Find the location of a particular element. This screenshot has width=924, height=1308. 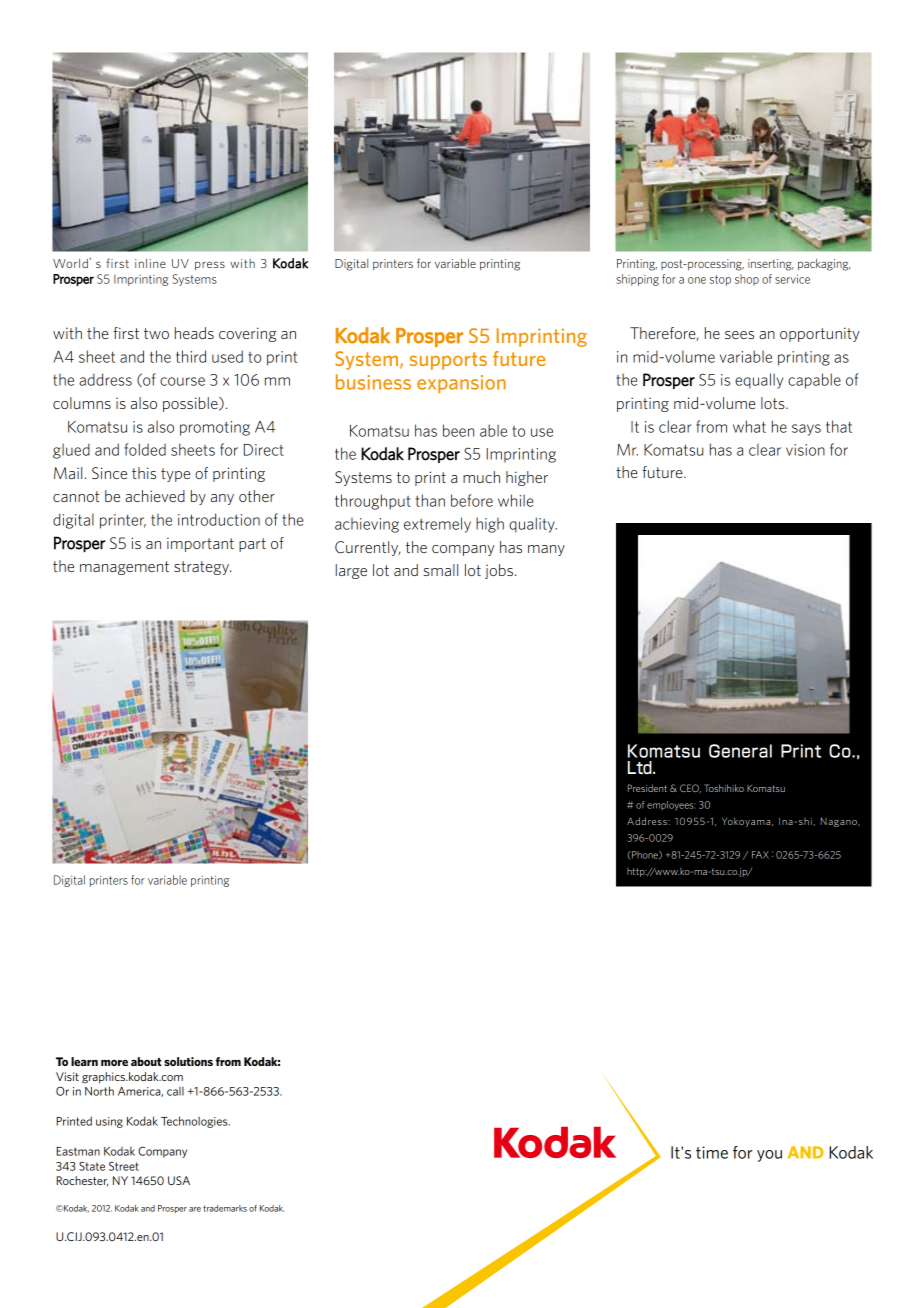

you is located at coordinates (769, 1156).
